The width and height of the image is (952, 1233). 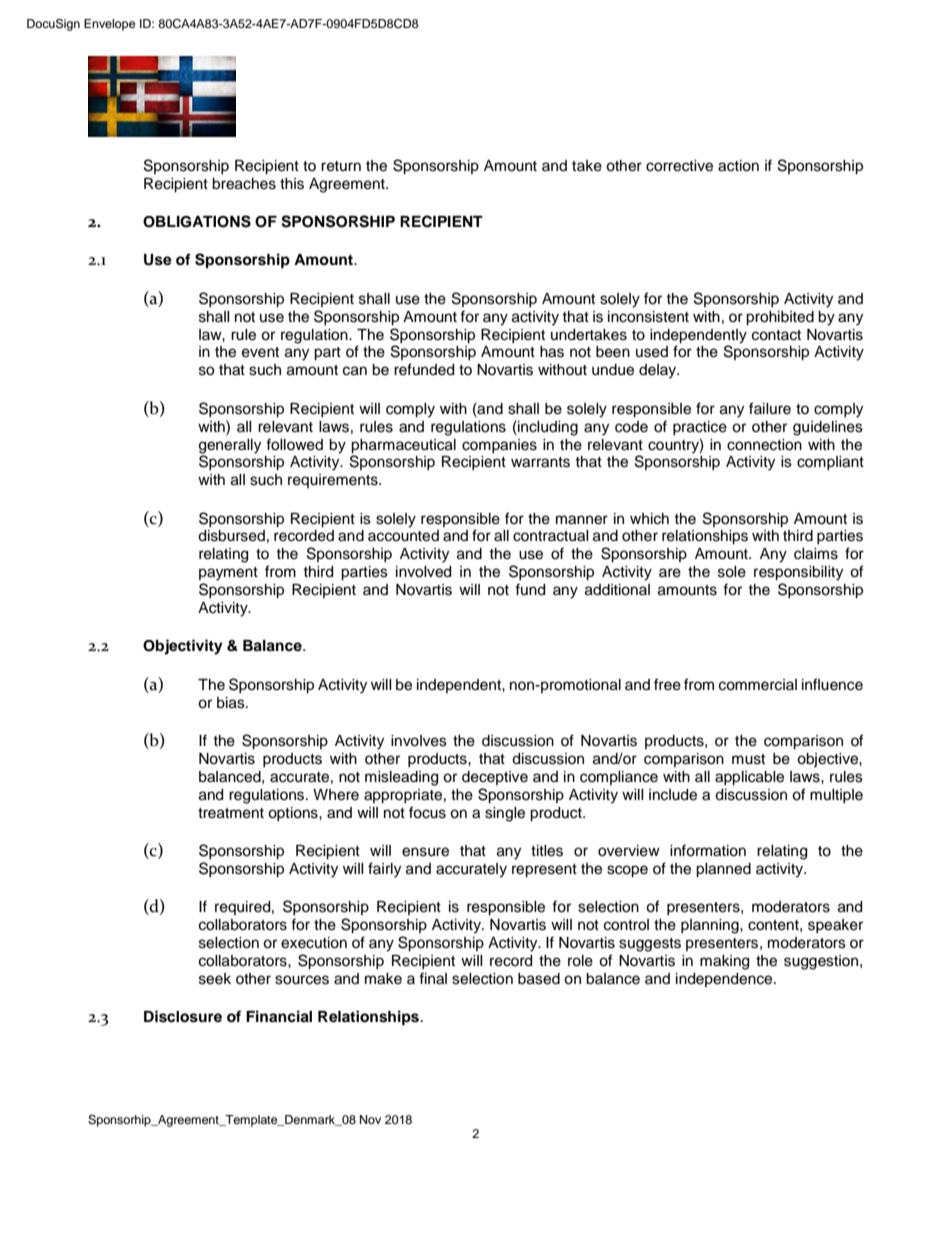 What do you see at coordinates (231, 536) in the image?
I see `disbursed` at bounding box center [231, 536].
